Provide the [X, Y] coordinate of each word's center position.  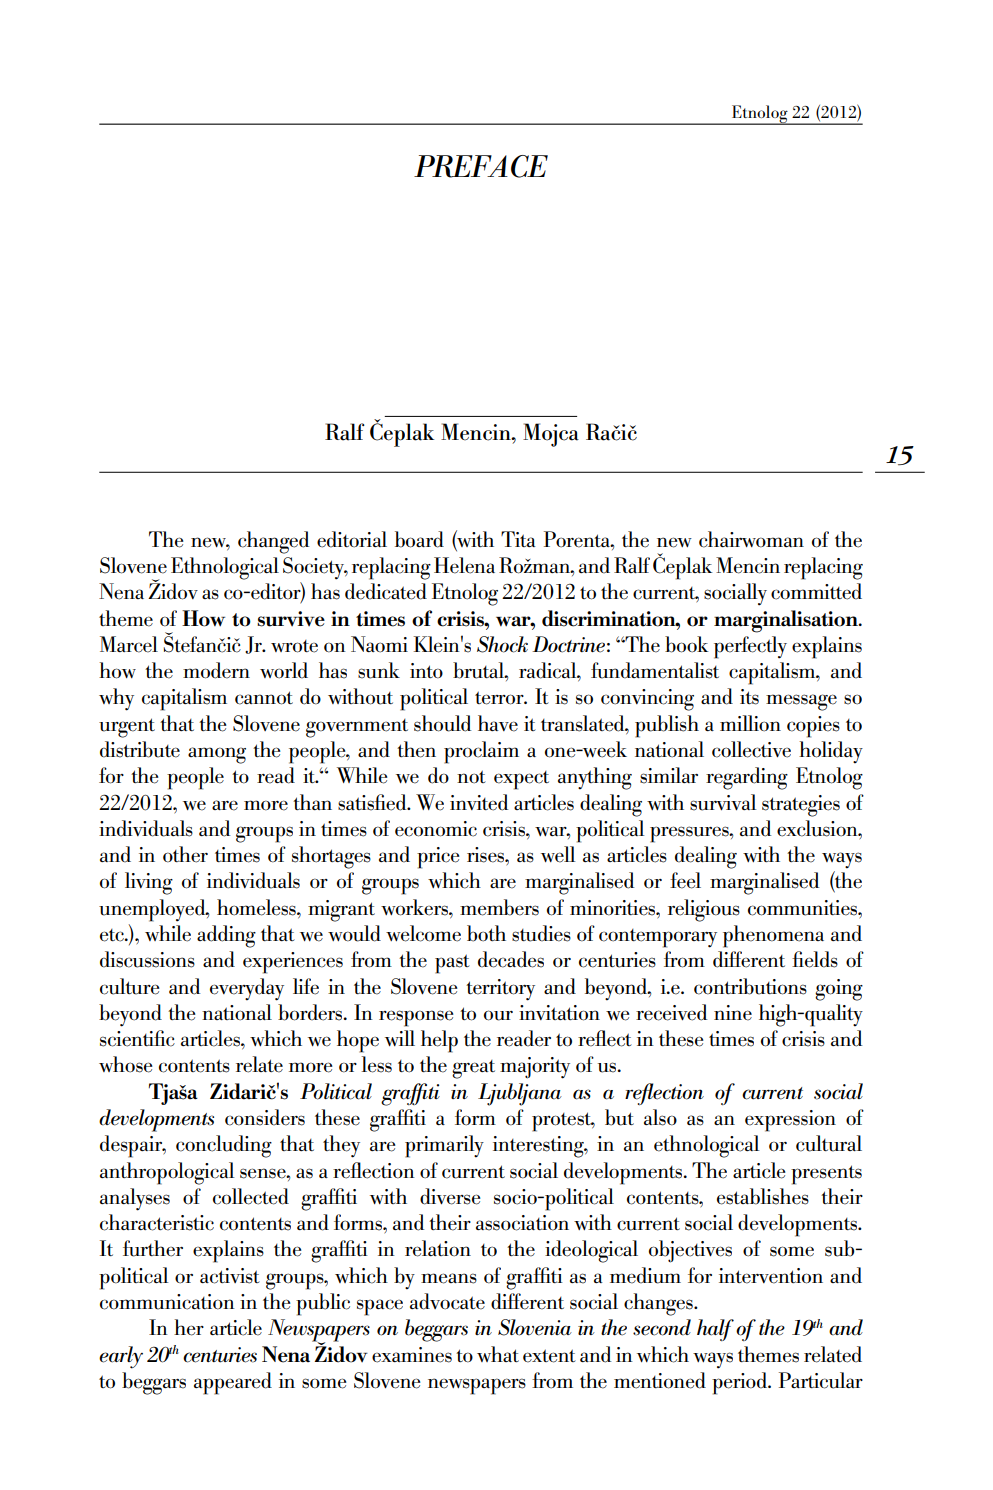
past [452, 964]
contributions [750, 986]
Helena [464, 565]
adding [226, 936]
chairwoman [751, 539]
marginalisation [787, 621]
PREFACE [481, 166]
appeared [233, 1383]
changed [273, 542]
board [419, 539]
